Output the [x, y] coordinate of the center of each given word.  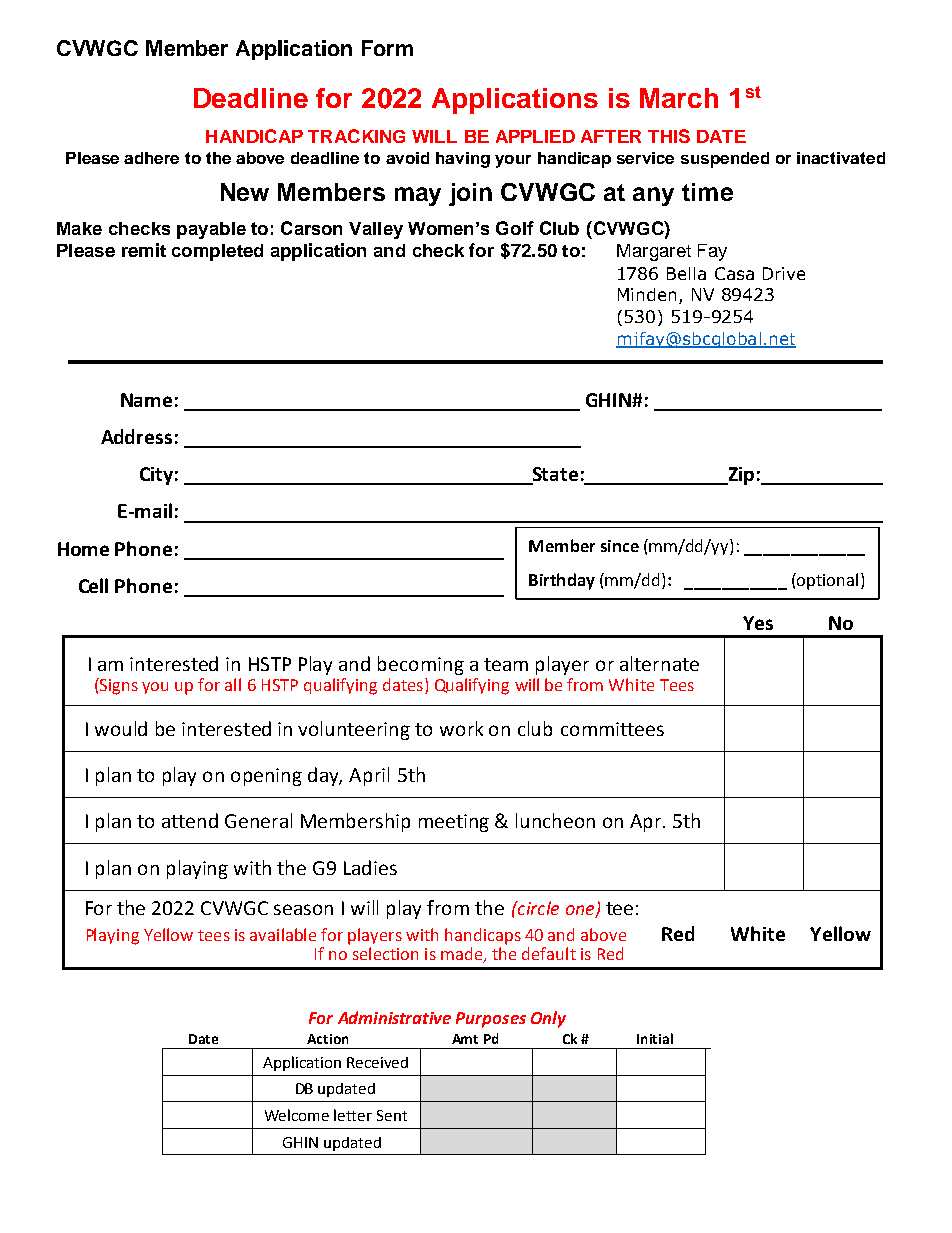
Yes [758, 623]
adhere [151, 158]
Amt [465, 1039]
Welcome [297, 1115]
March [679, 98]
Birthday [562, 581]
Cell [93, 585]
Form [387, 48]
